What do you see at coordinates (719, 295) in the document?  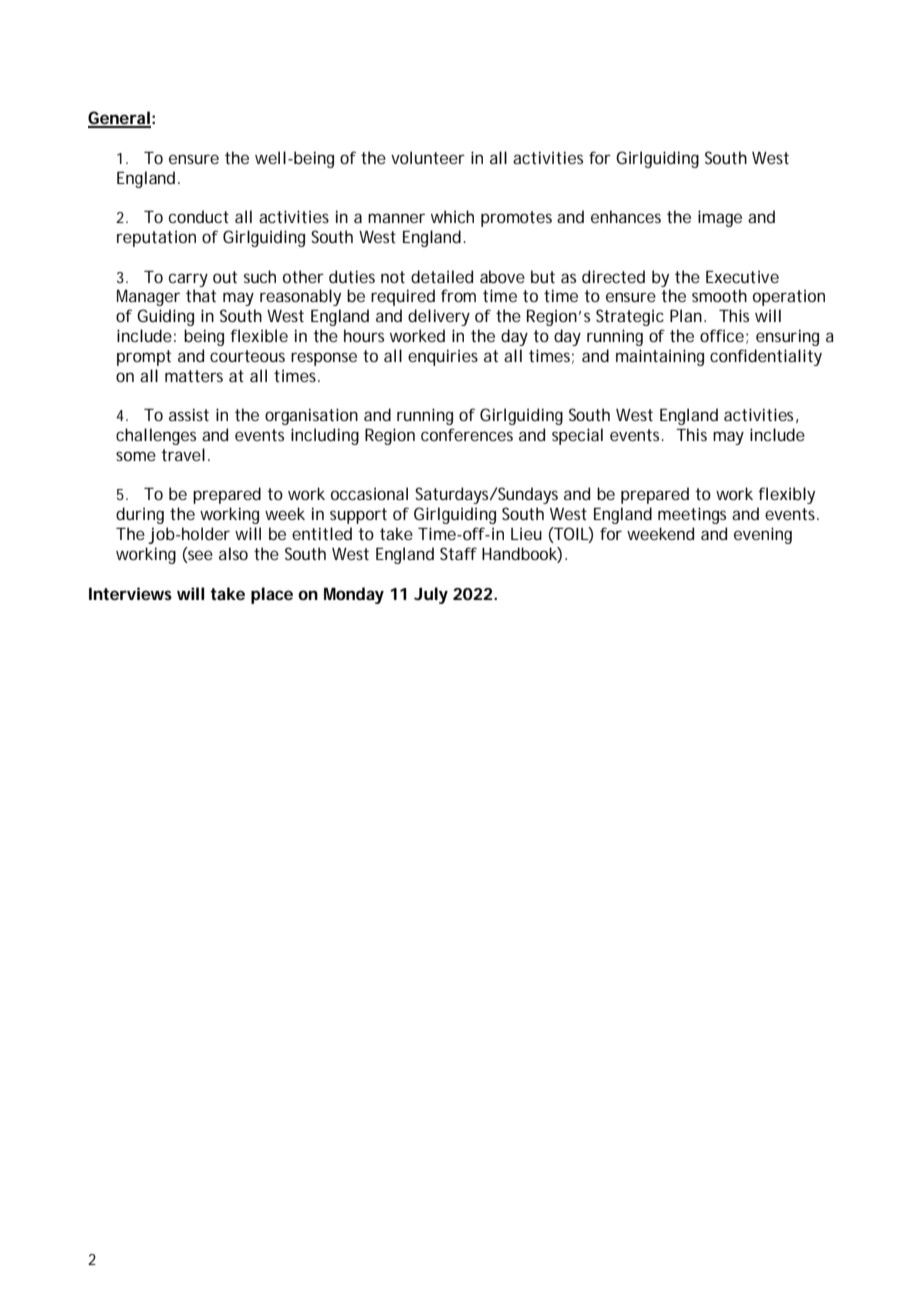 I see `smooth` at bounding box center [719, 295].
